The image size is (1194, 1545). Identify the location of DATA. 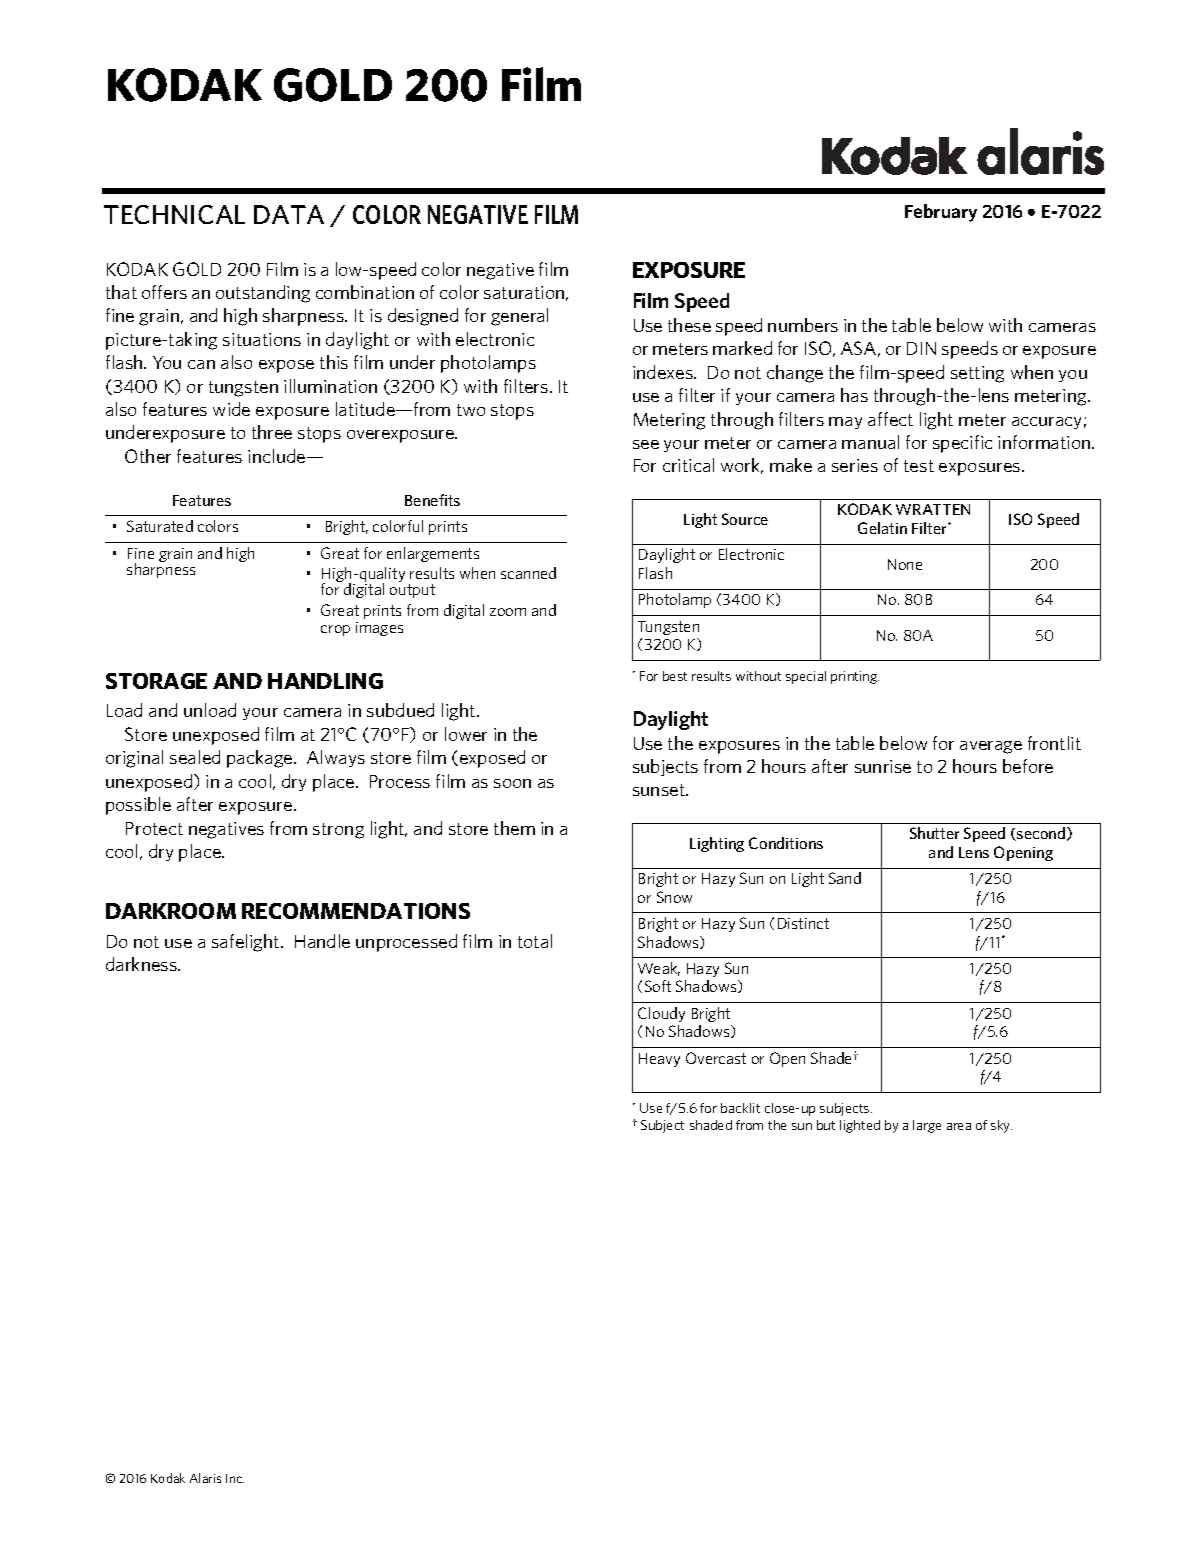
(289, 214).
